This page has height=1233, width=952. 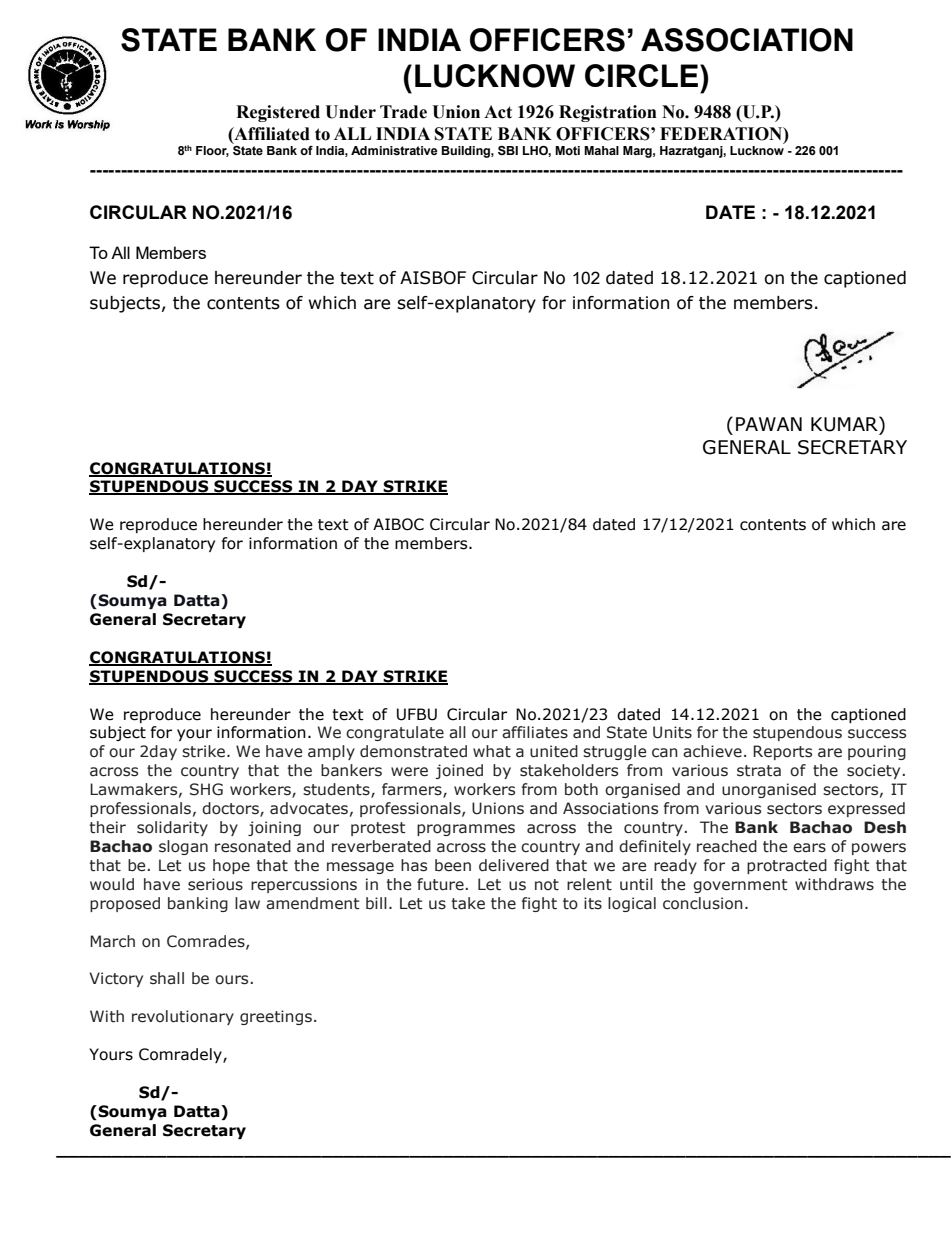 What do you see at coordinates (394, 150) in the page?
I see `Administrative` at bounding box center [394, 150].
